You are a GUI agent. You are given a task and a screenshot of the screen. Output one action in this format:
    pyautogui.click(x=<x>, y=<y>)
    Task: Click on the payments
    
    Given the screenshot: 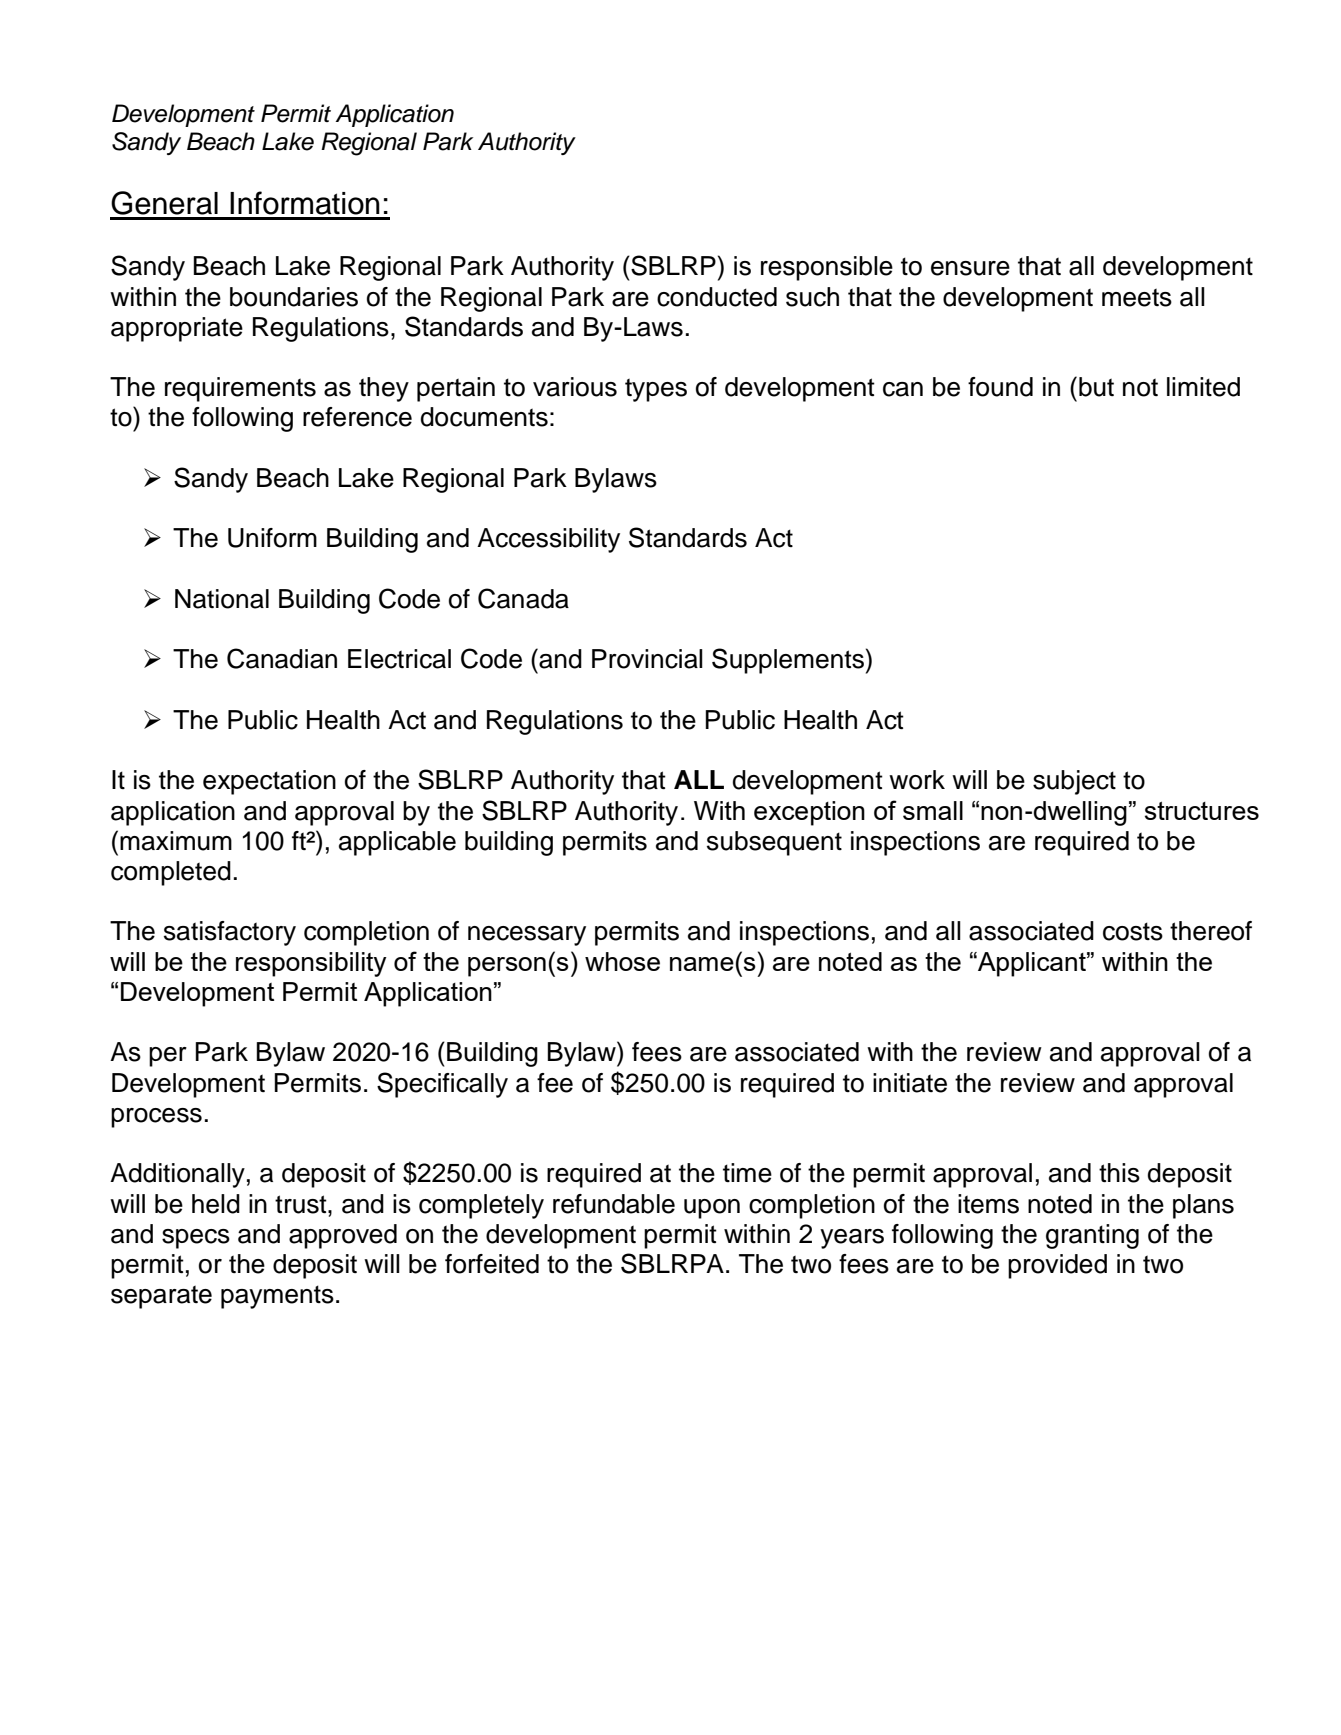 What is the action you would take?
    pyautogui.click(x=277, y=1297)
